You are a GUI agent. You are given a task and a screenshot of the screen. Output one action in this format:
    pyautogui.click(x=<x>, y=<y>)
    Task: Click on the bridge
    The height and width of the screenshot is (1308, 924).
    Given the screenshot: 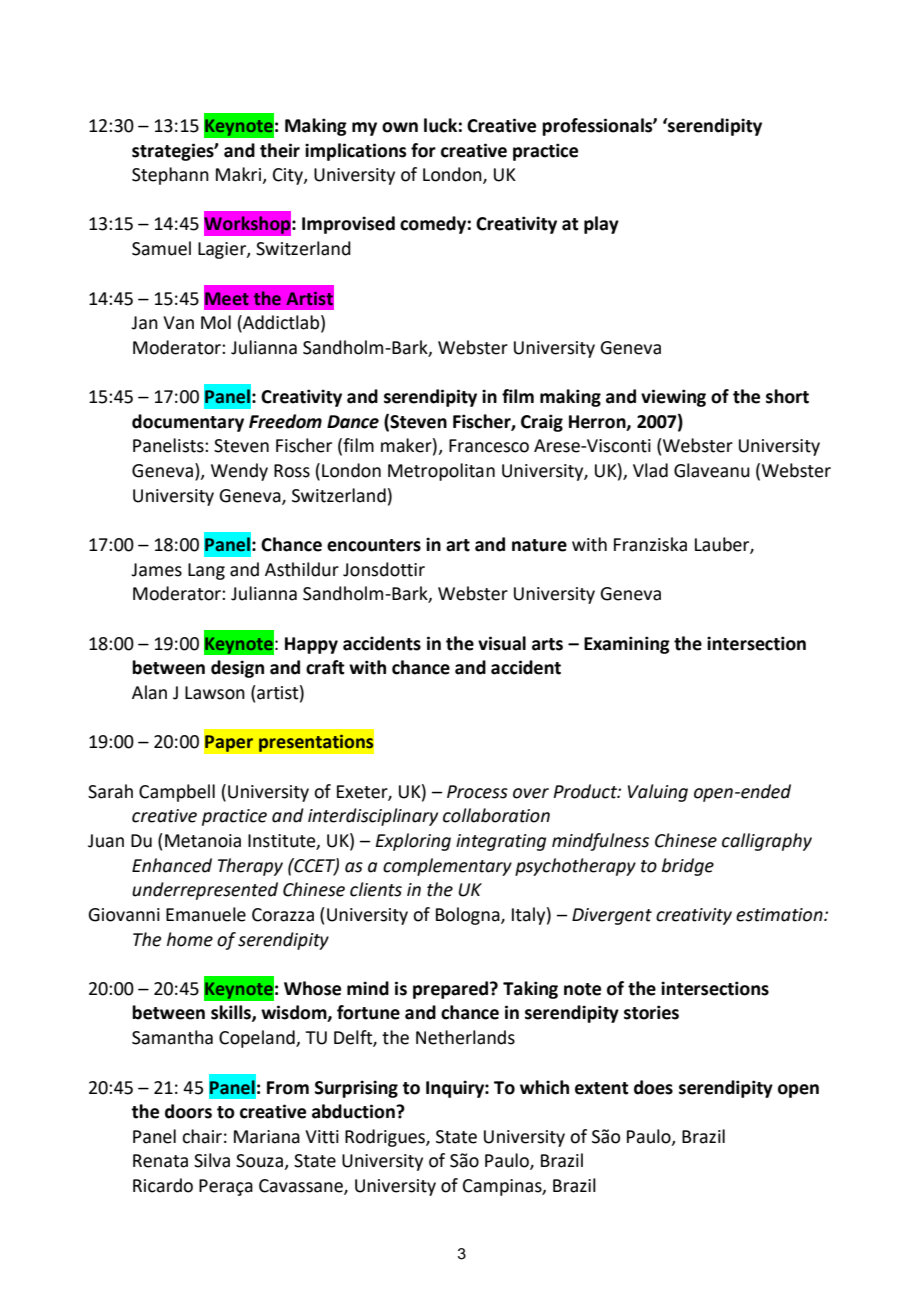 What is the action you would take?
    pyautogui.click(x=688, y=867)
